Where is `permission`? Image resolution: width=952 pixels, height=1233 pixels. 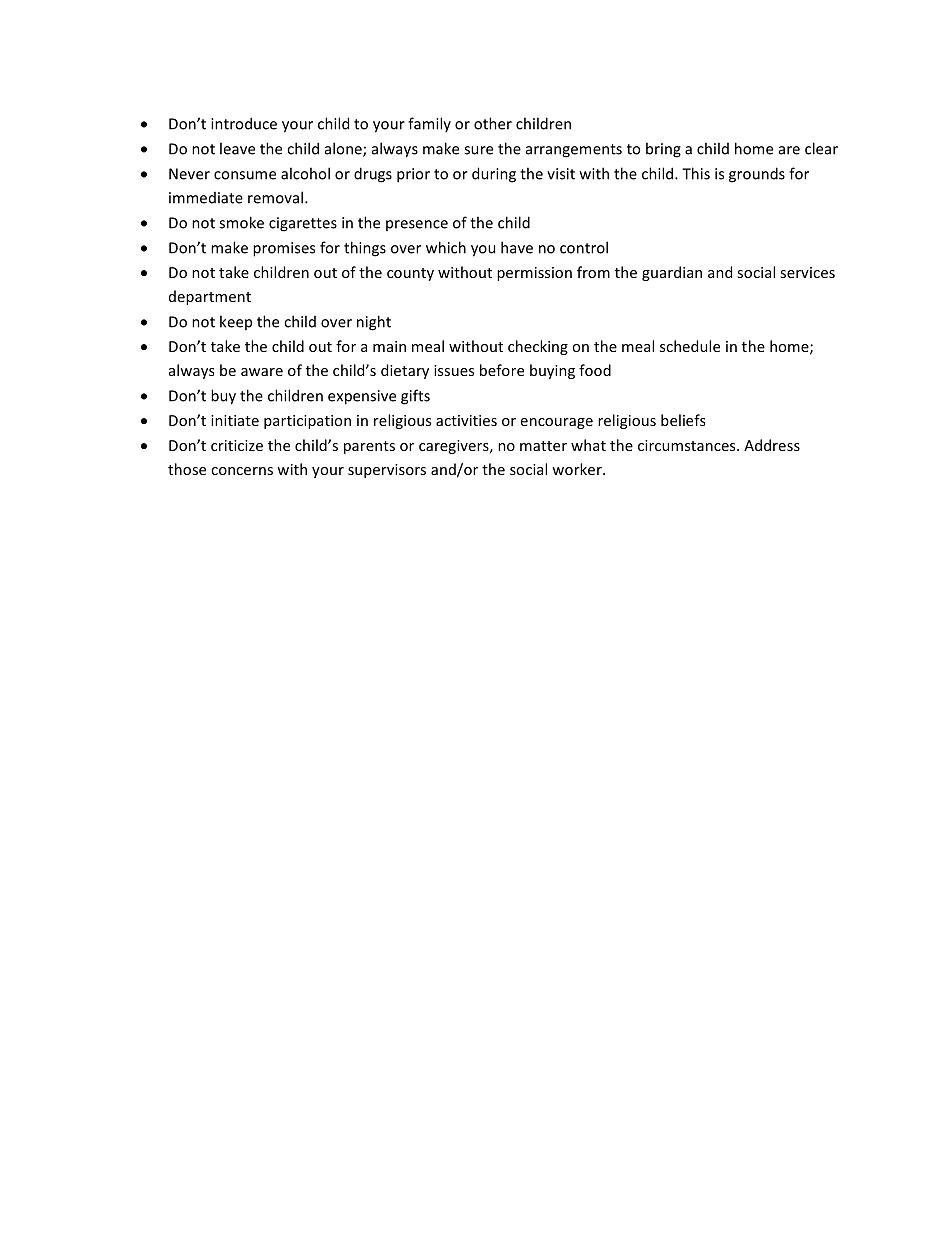
permission is located at coordinates (534, 274).
